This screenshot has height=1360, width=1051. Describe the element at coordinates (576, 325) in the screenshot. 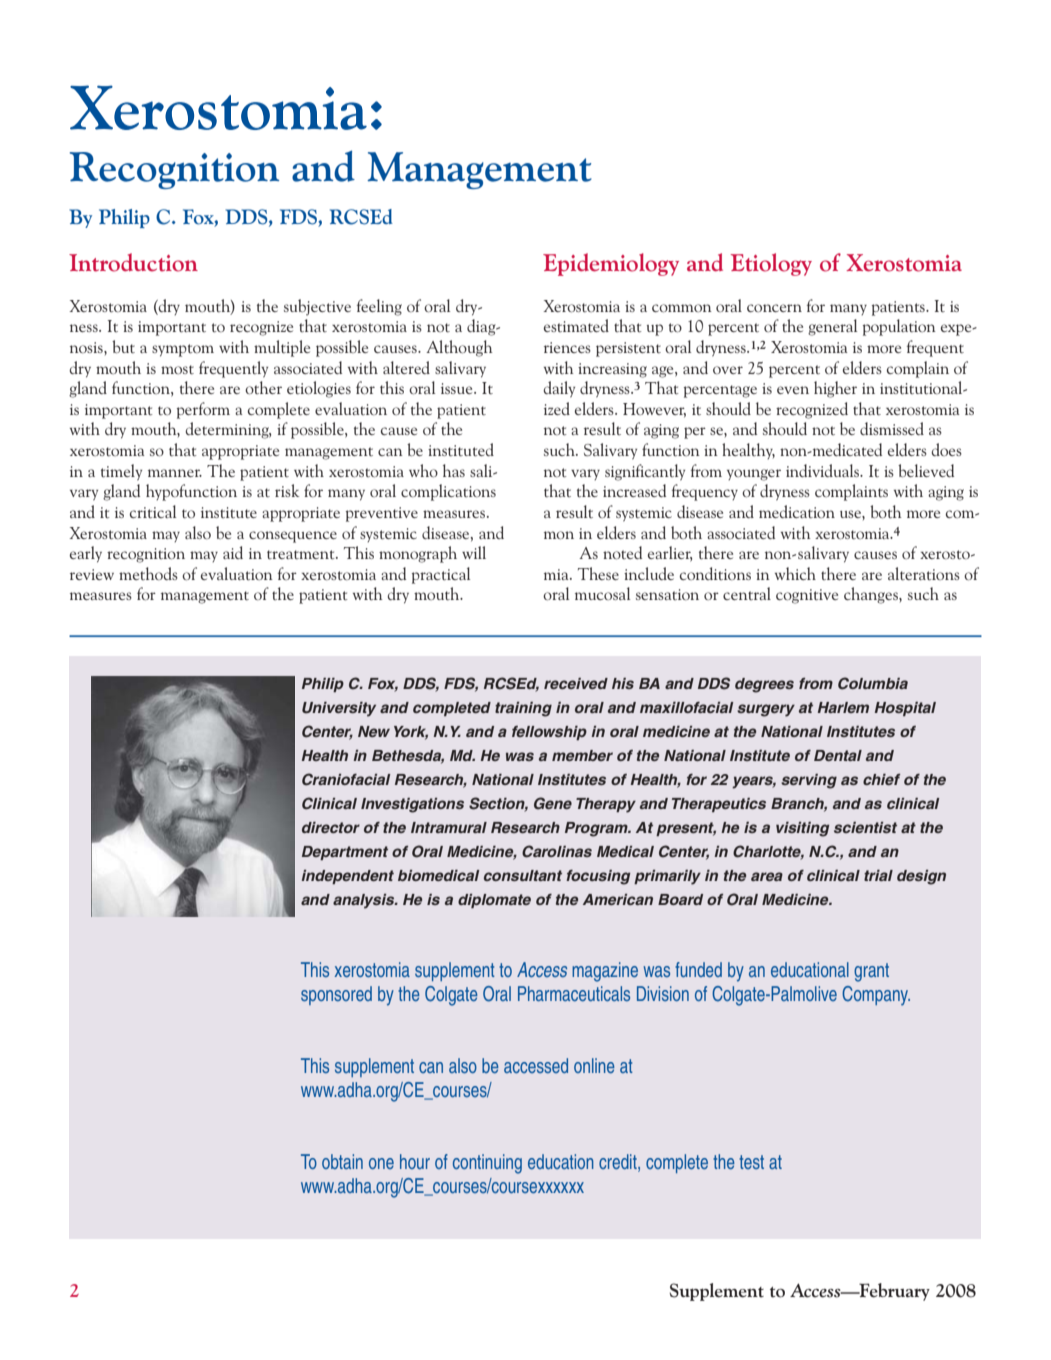

I see `estimated` at that location.
